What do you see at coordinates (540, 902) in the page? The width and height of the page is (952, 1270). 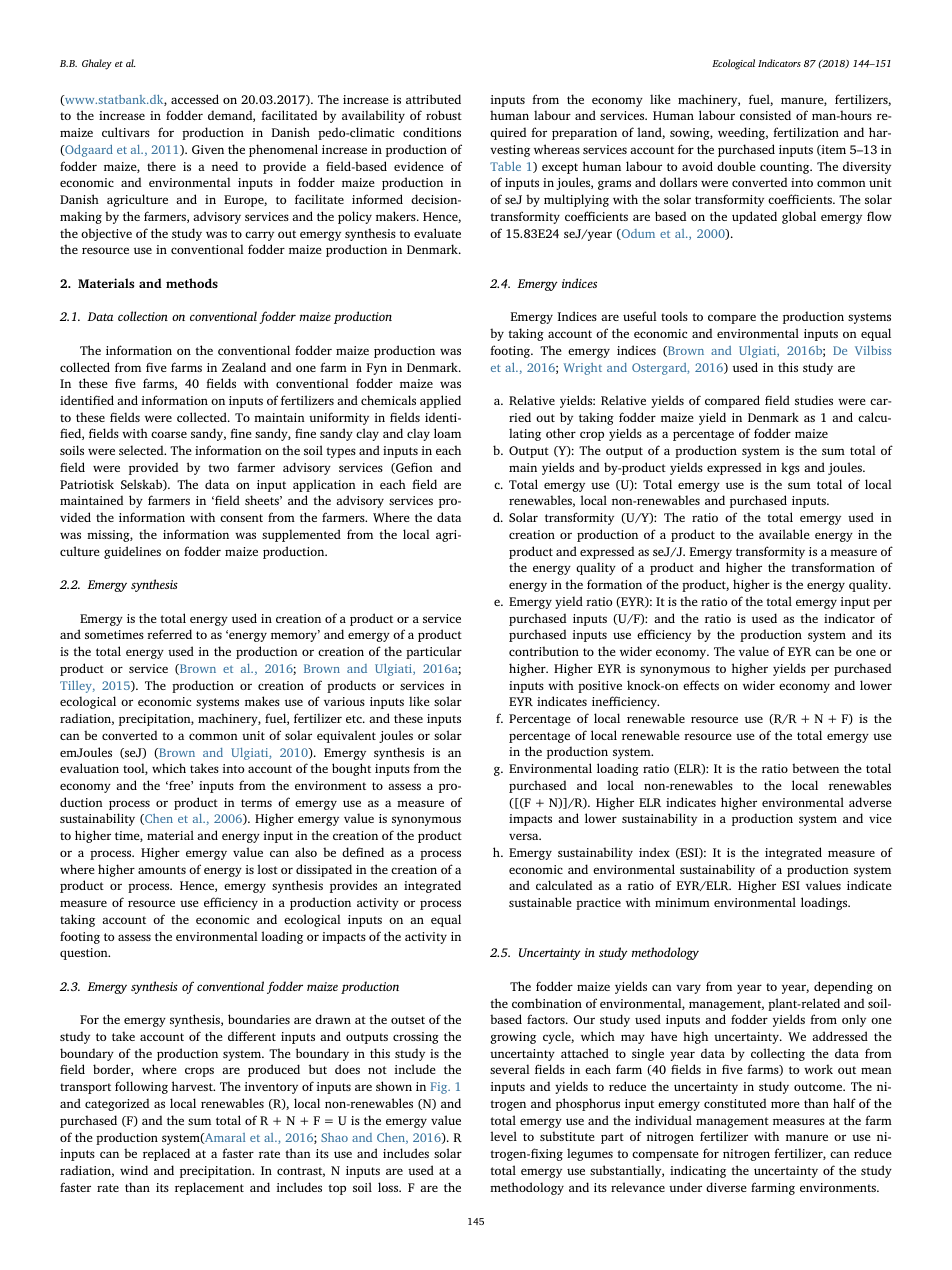 I see `sustainable` at bounding box center [540, 902].
